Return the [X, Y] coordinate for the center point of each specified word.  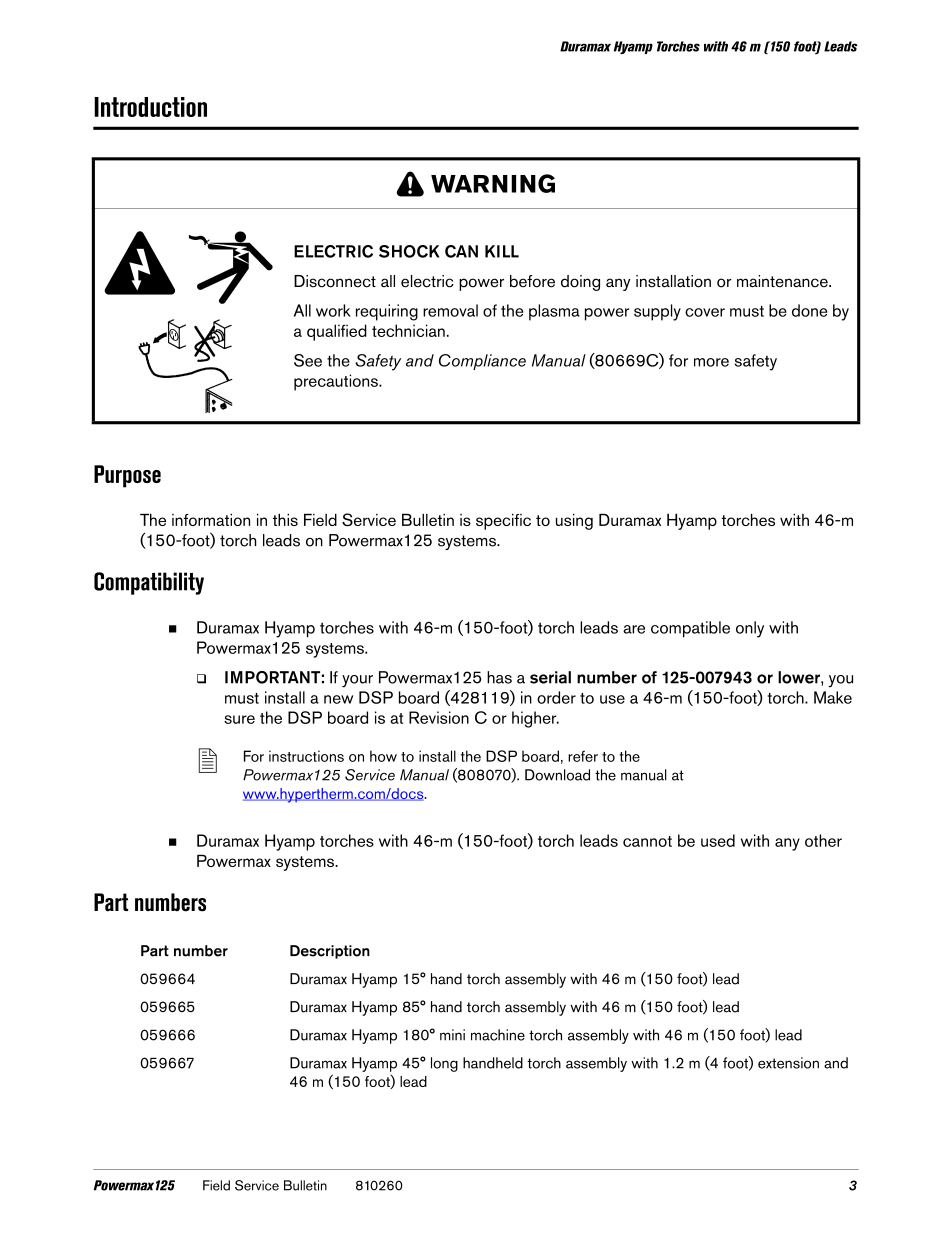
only [750, 629]
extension [788, 1063]
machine [498, 1035]
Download [557, 775]
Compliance [482, 362]
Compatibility [149, 583]
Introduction [150, 107]
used [718, 840]
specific [503, 522]
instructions [306, 756]
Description [330, 952]
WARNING [493, 183]
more [711, 362]
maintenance [783, 281]
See [308, 360]
